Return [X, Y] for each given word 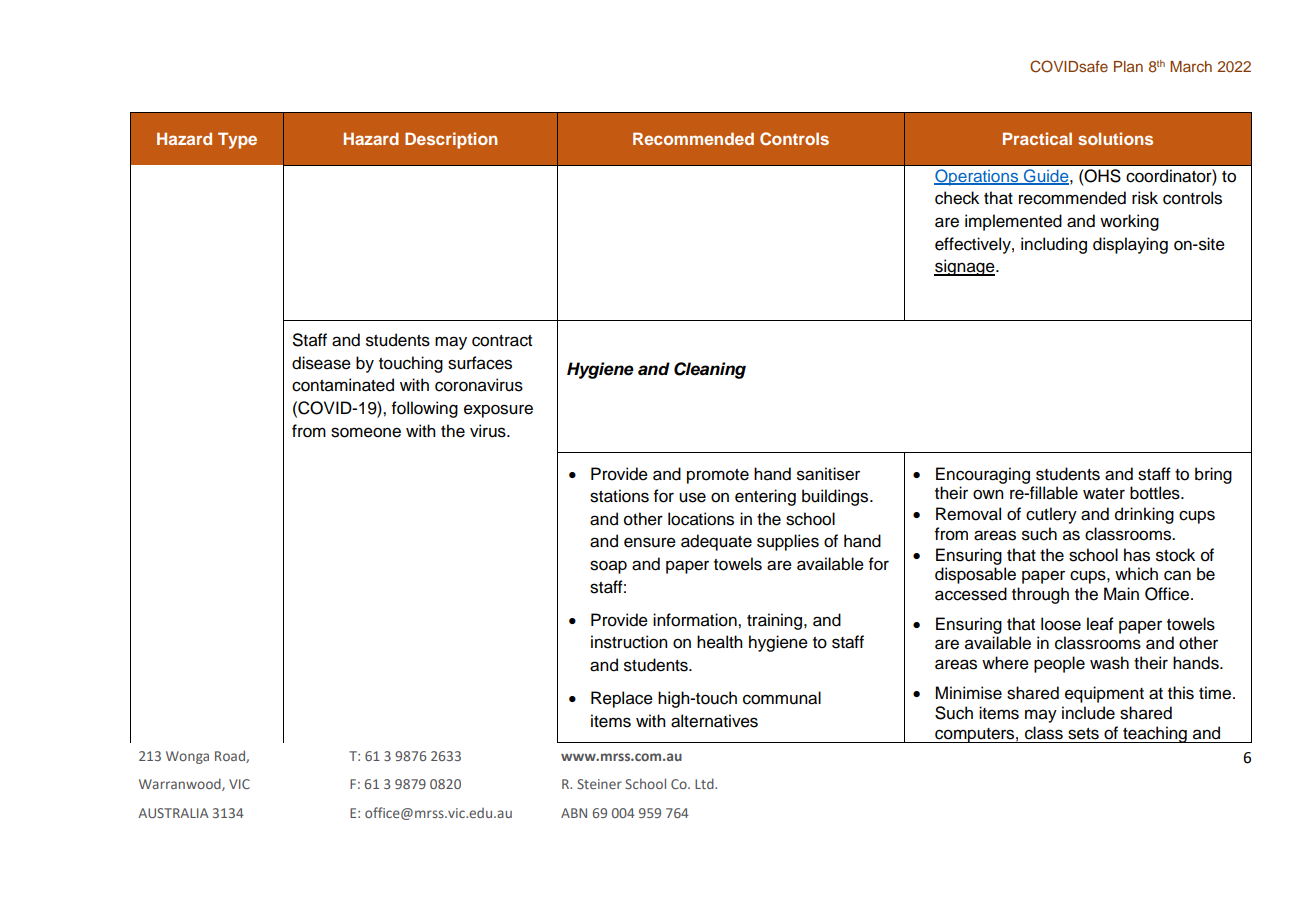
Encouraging [983, 475]
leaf [1100, 624]
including [1054, 245]
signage [965, 267]
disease [321, 363]
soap [608, 567]
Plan [1128, 66]
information [696, 620]
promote [718, 476]
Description [451, 140]
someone [366, 432]
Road [231, 756]
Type [237, 140]
